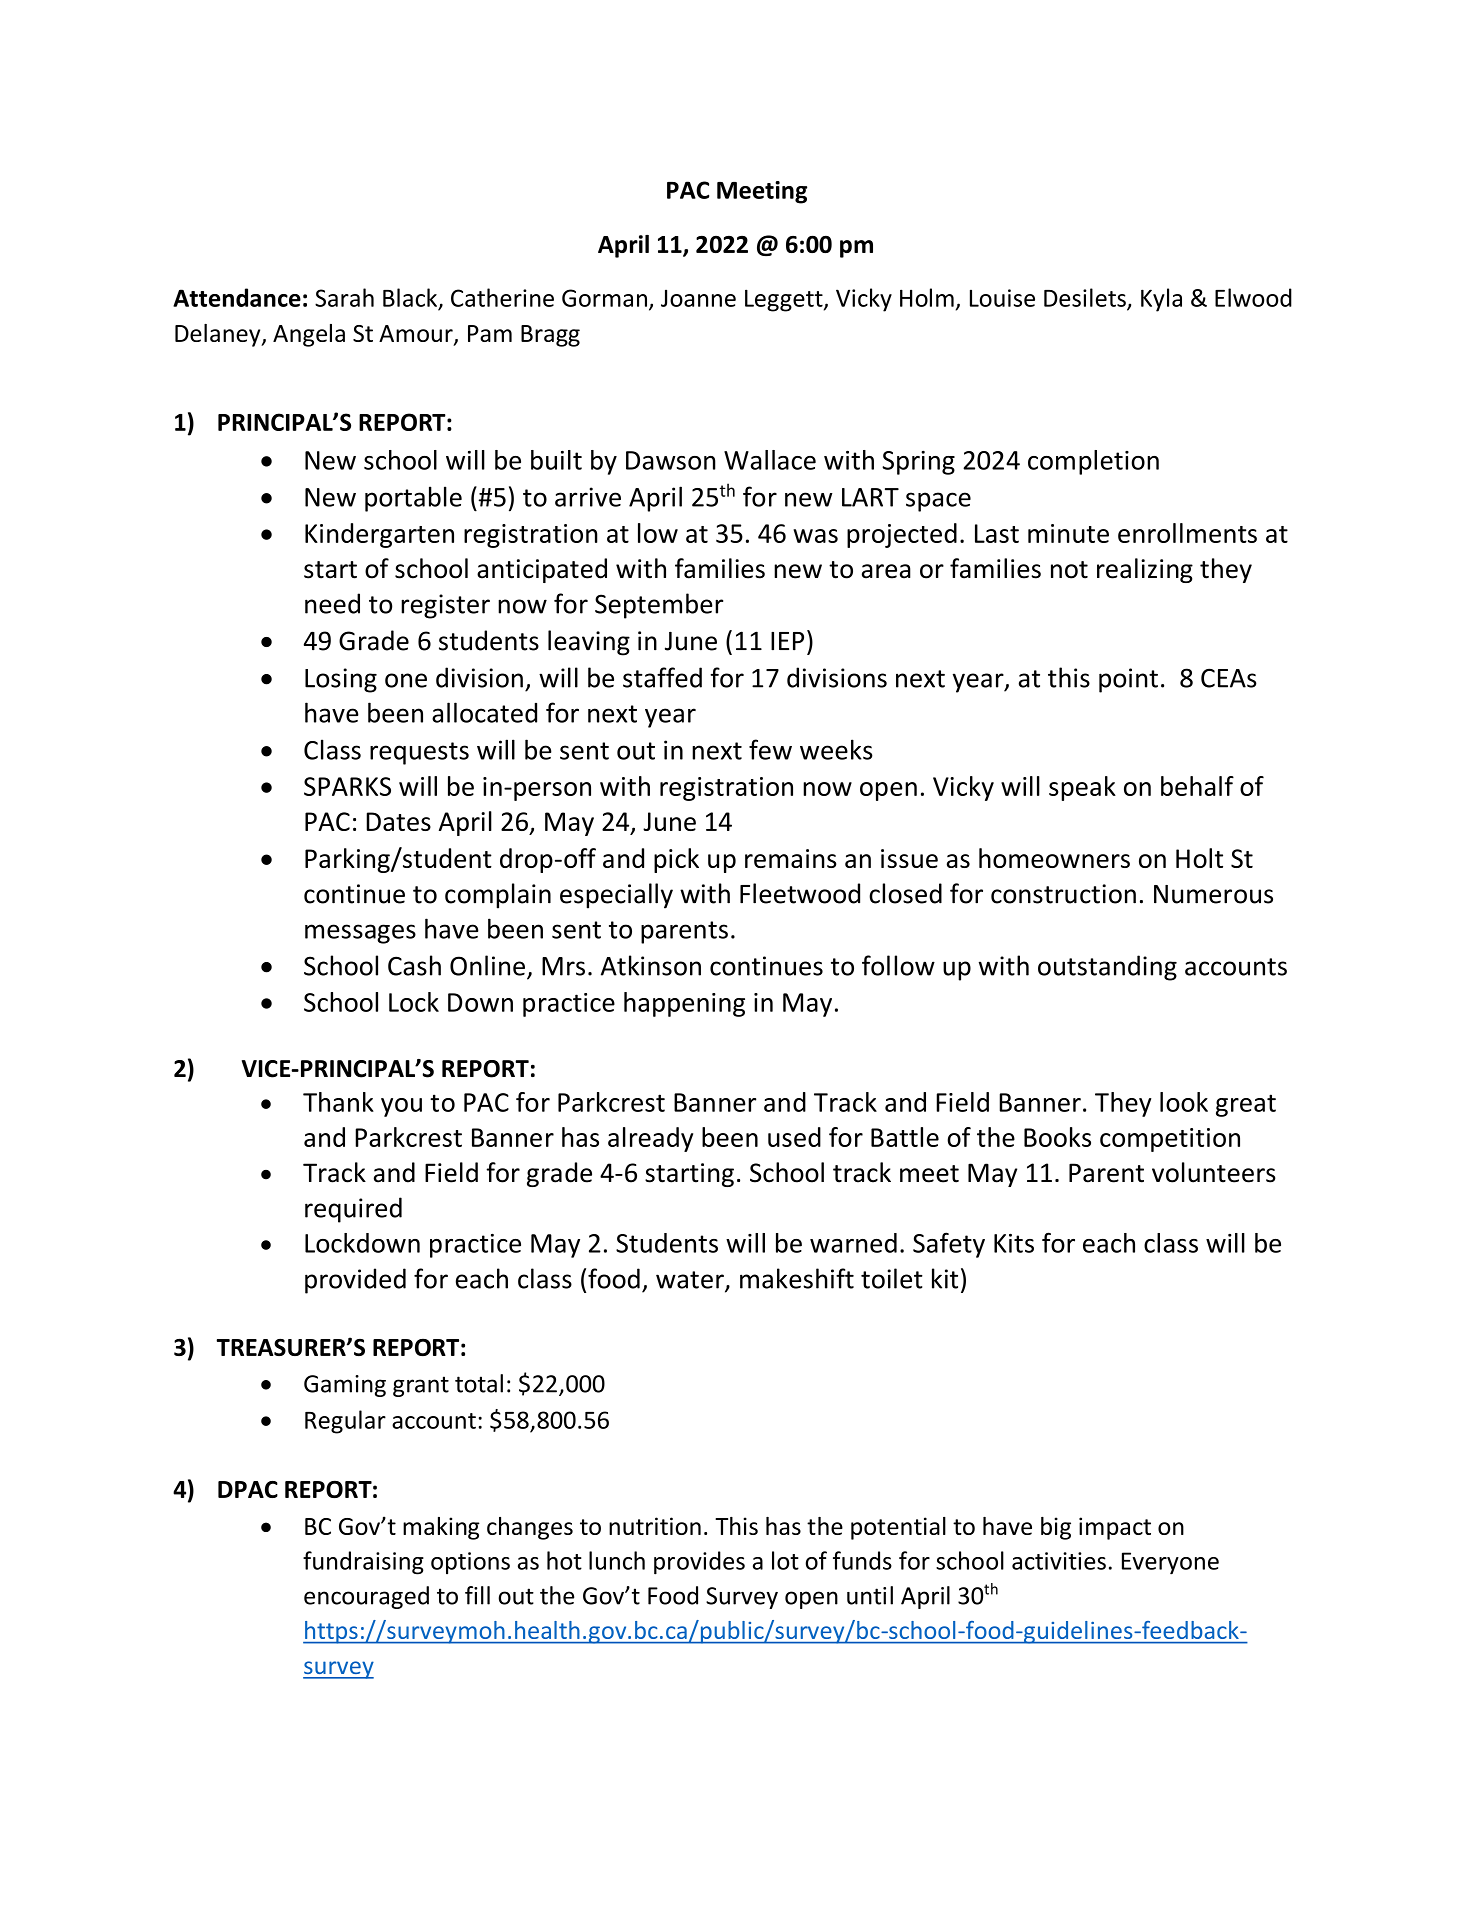 The height and width of the screenshot is (1905, 1472). Describe the element at coordinates (1161, 300) in the screenshot. I see `Kyla` at that location.
